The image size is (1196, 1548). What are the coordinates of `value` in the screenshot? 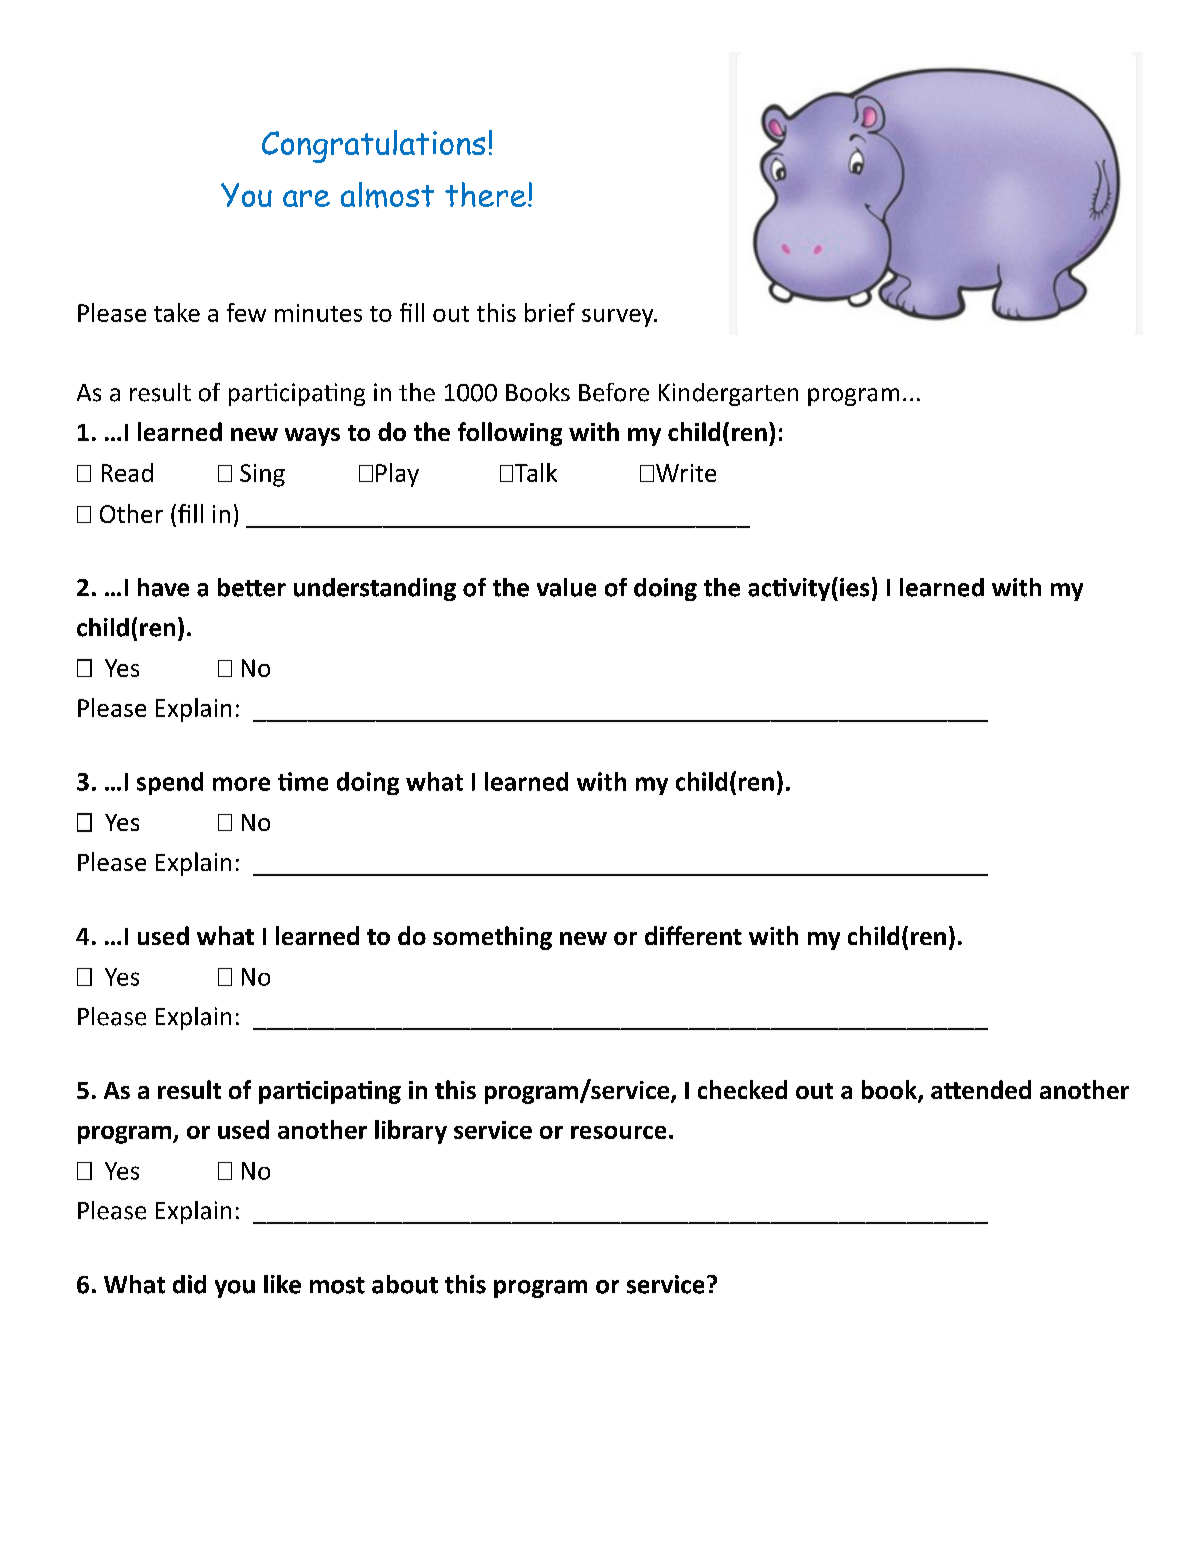 It's located at (566, 587).
